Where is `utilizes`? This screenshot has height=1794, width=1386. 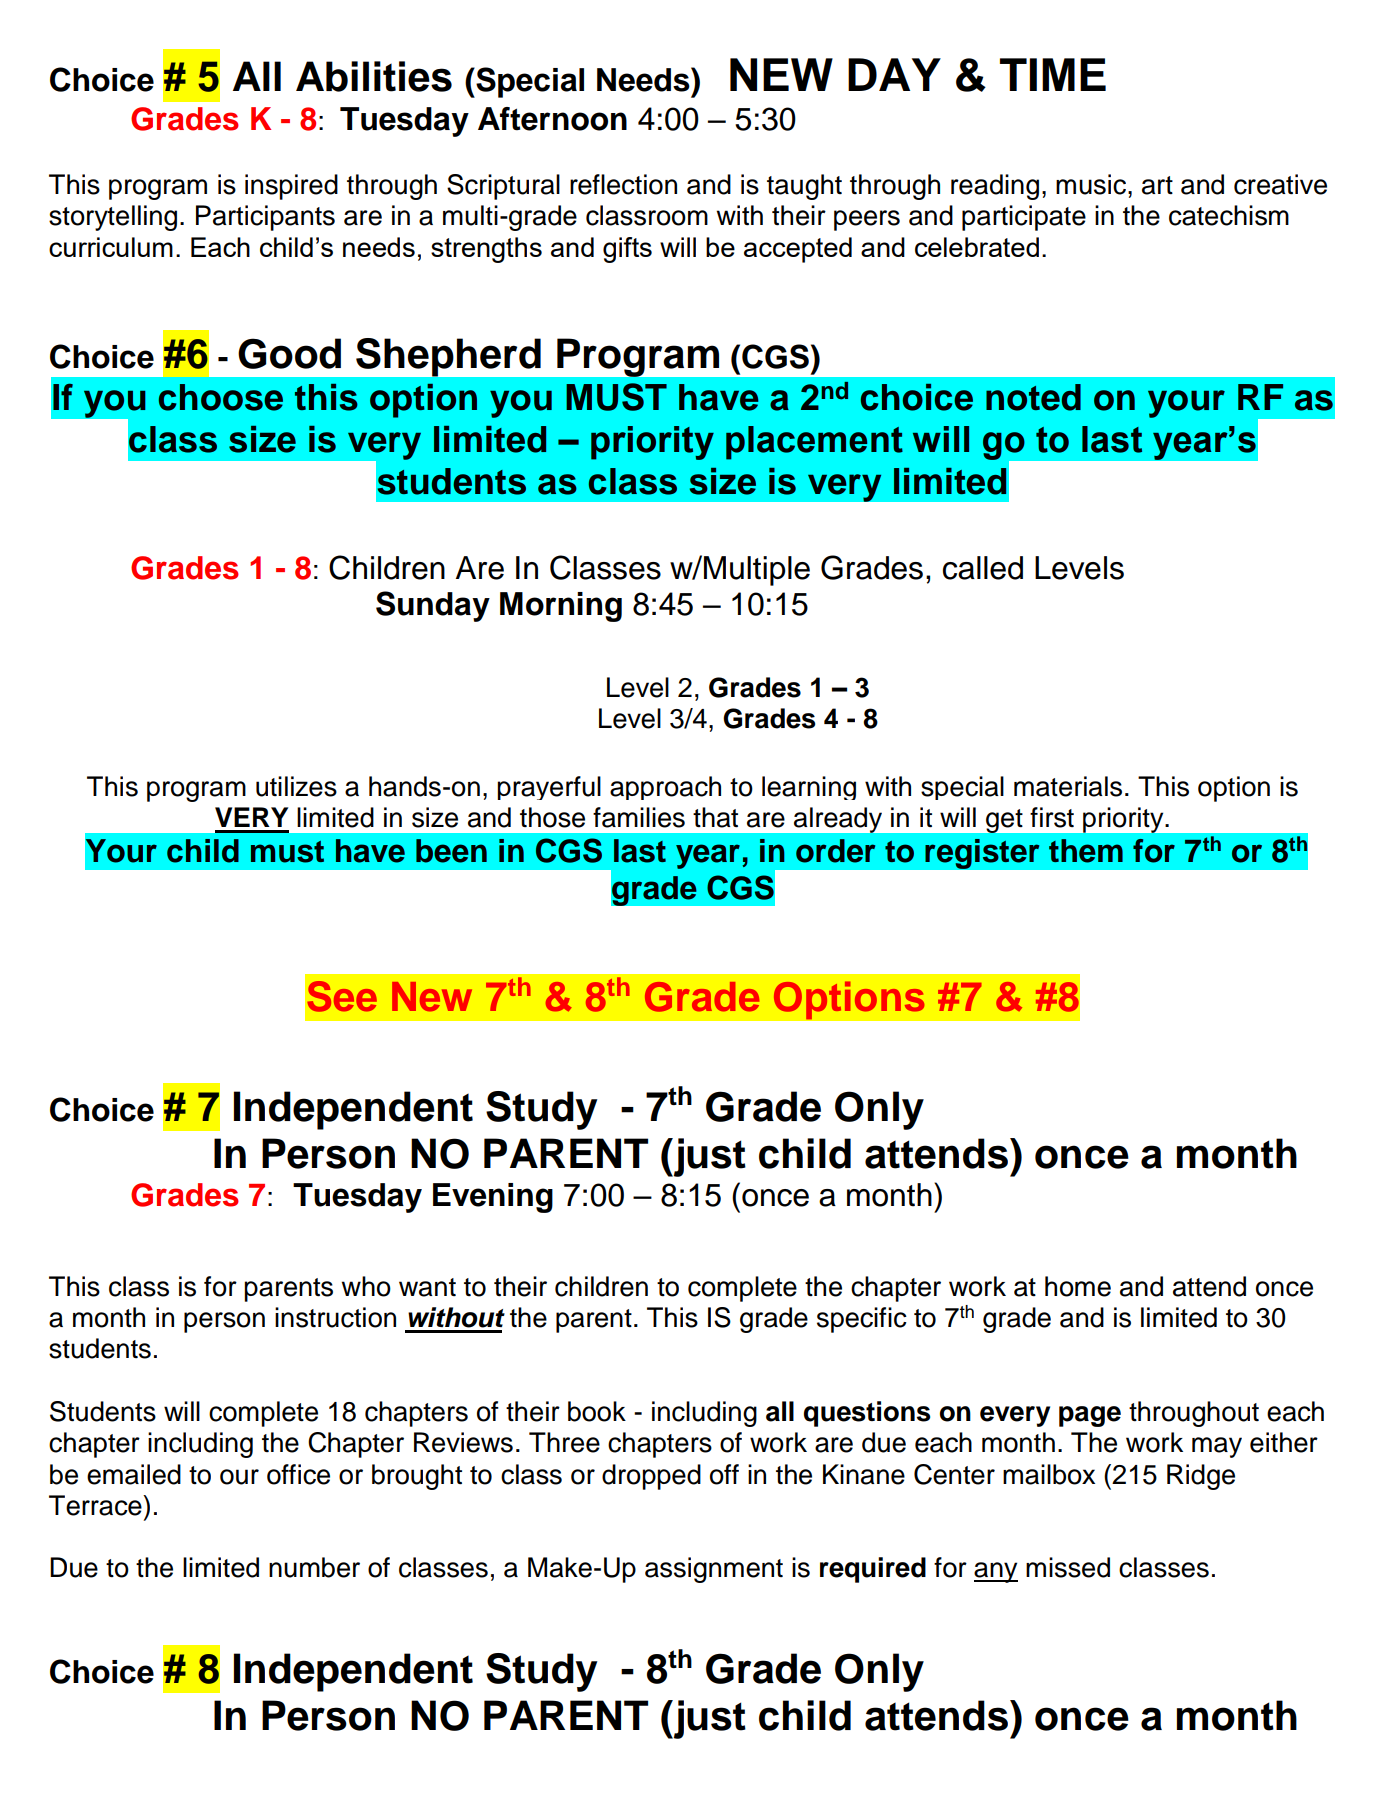
utilizes is located at coordinates (296, 786).
